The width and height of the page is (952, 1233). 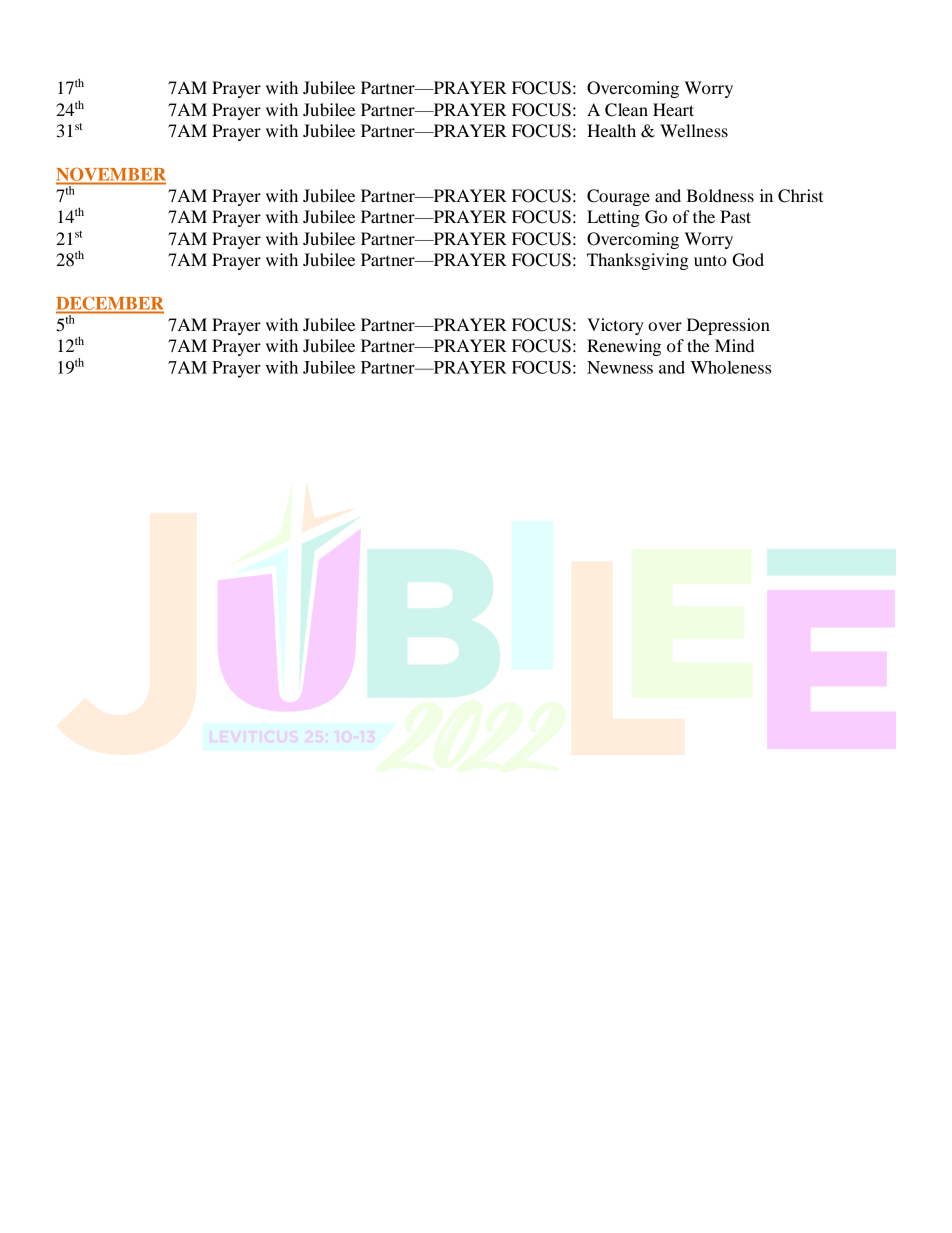 I want to click on God, so click(x=748, y=260).
